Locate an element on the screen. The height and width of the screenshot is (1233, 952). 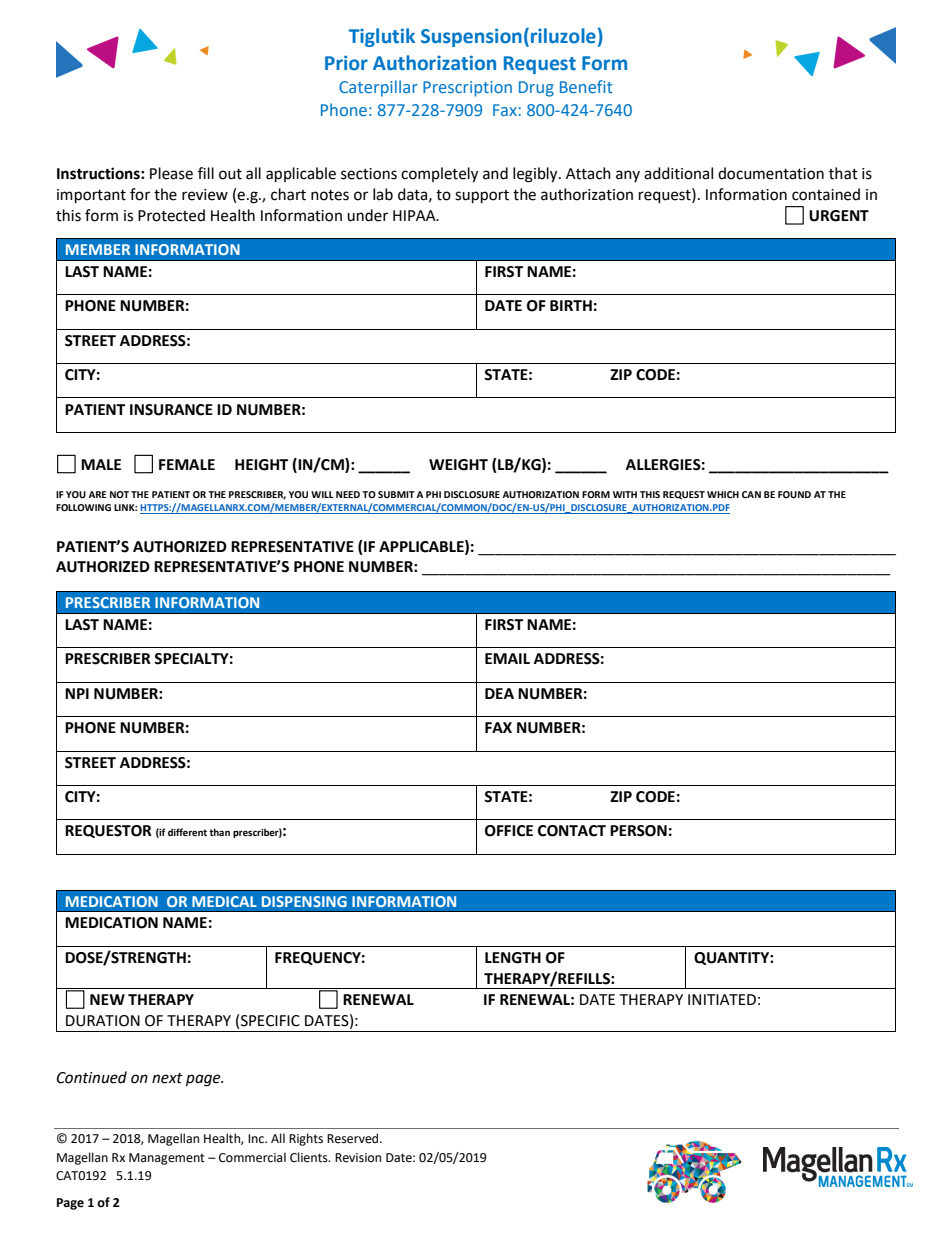
Reserved is located at coordinates (354, 1138).
